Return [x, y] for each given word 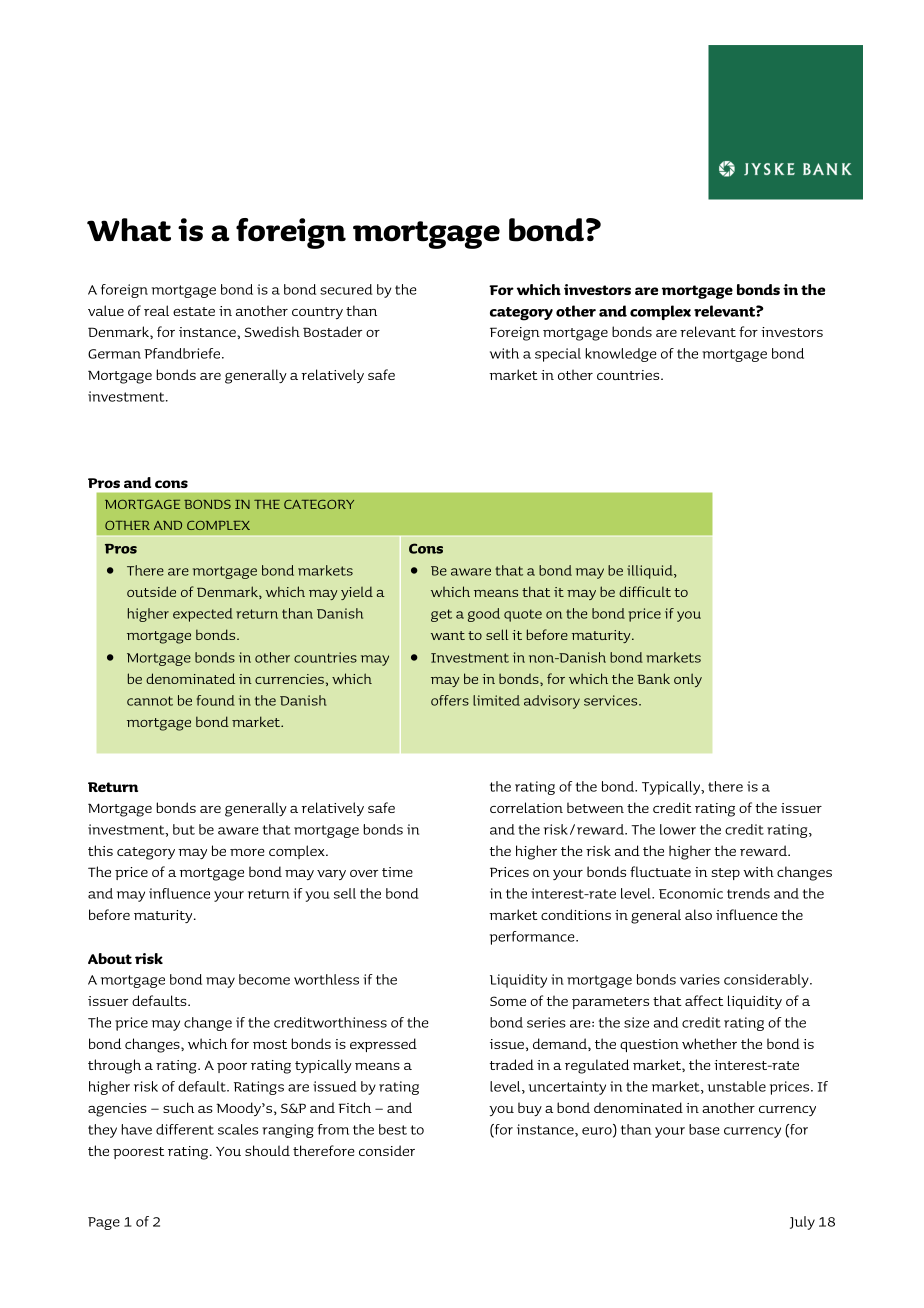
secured [346, 289]
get [441, 615]
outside [151, 591]
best [393, 1129]
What [129, 230]
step [726, 874]
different [185, 1129]
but [184, 829]
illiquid [651, 572]
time [397, 872]
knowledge [621, 355]
